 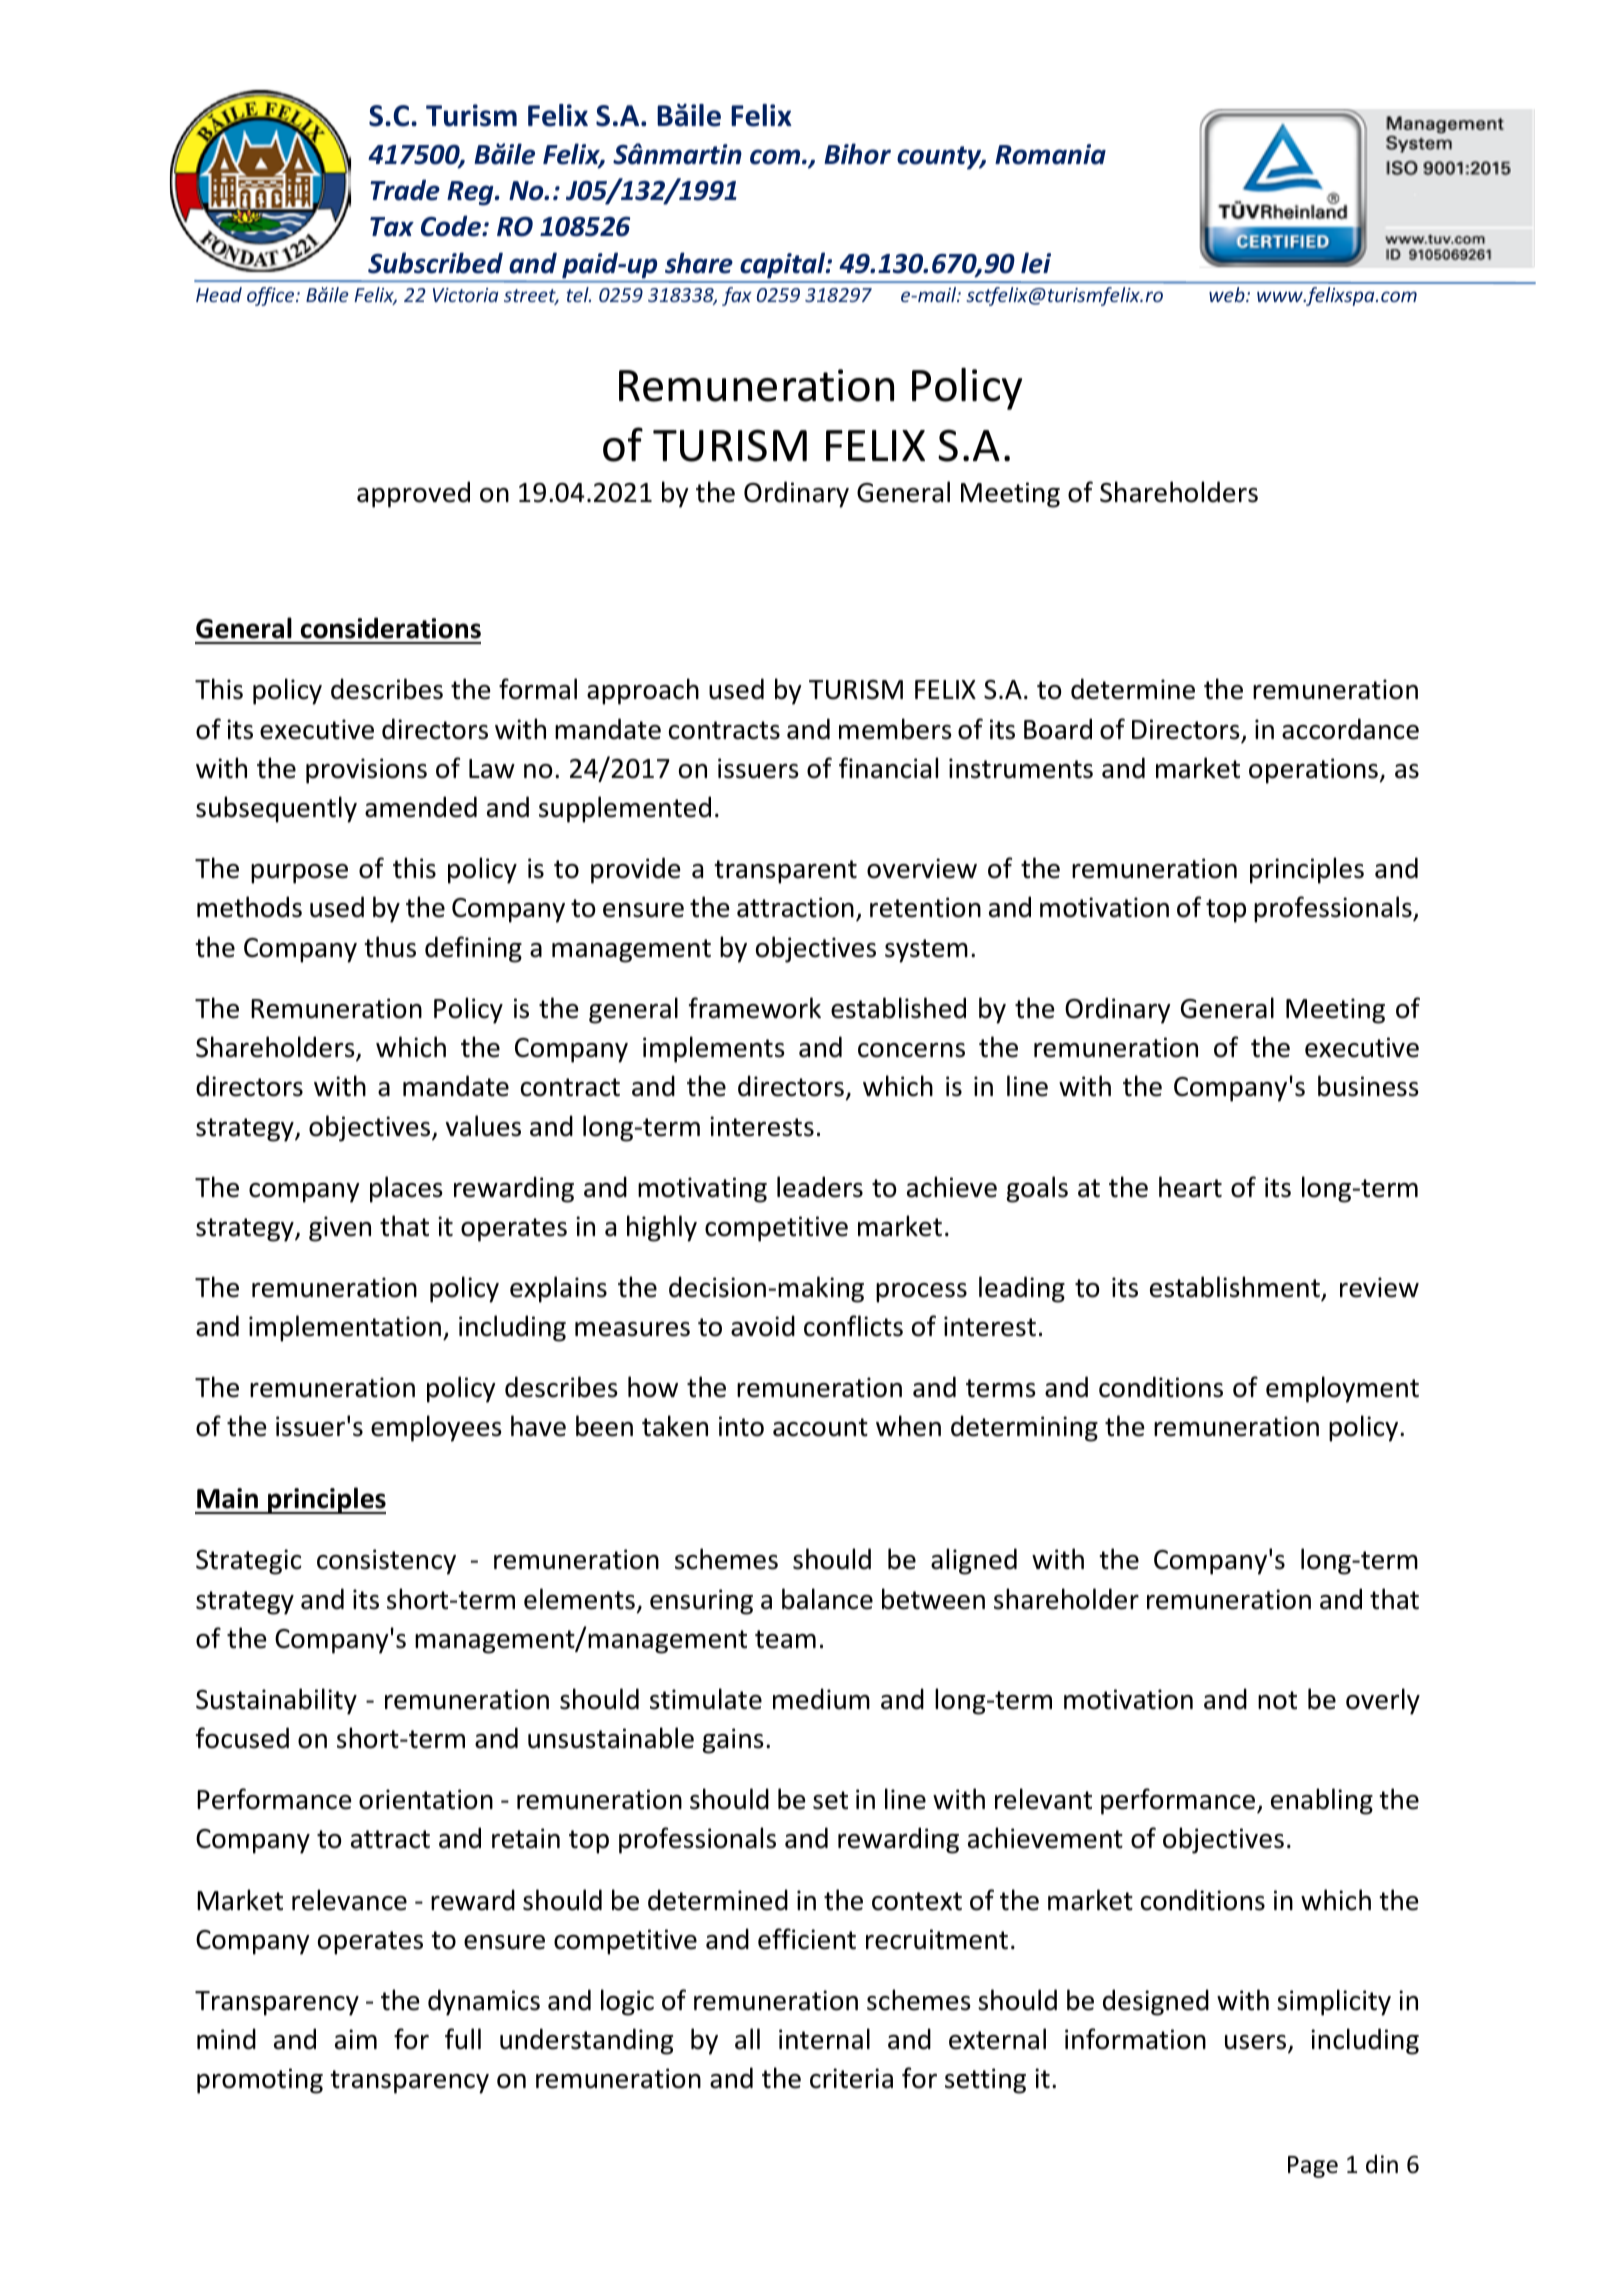 I want to click on transparent, so click(x=785, y=872).
